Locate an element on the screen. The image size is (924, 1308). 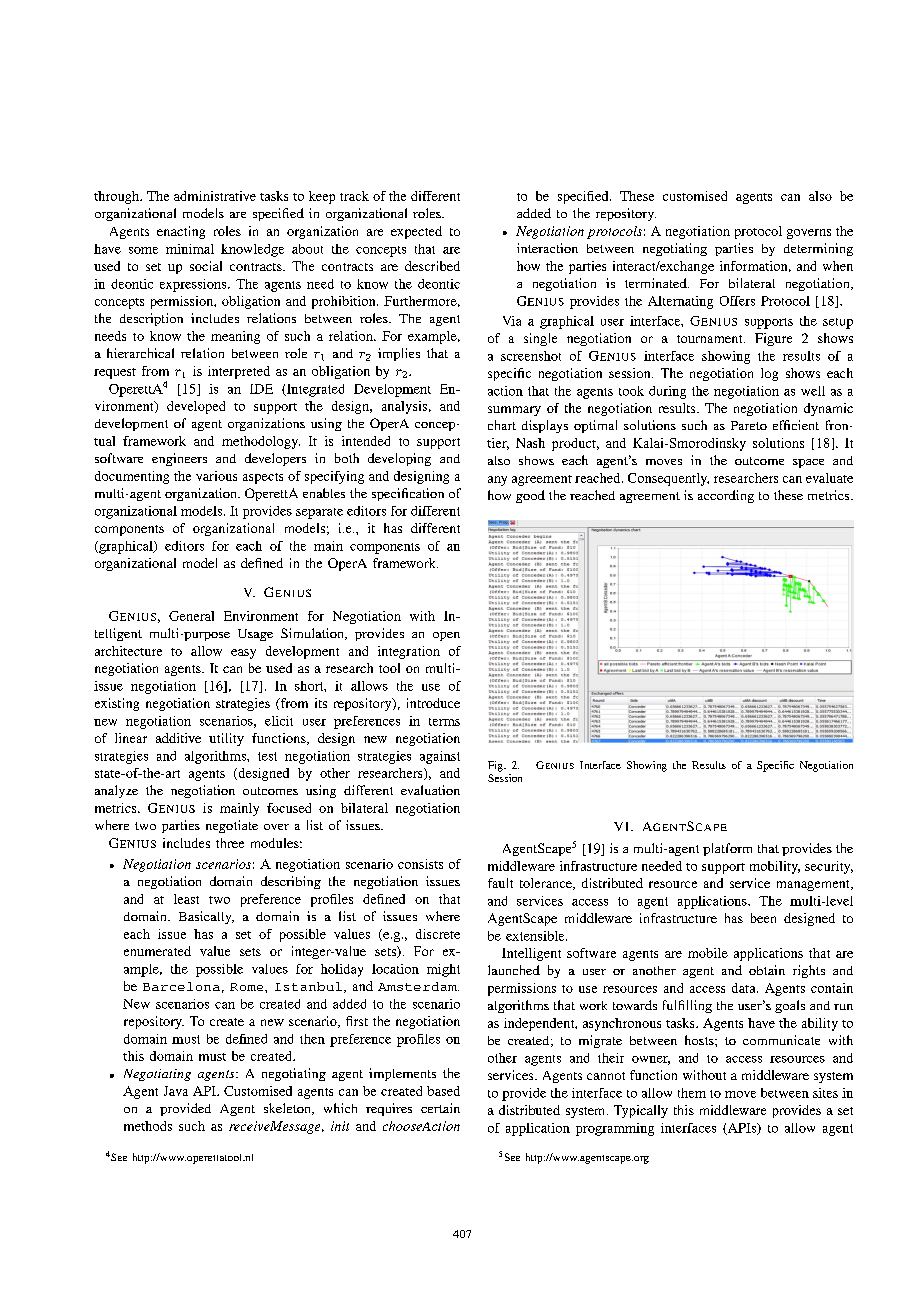
based is located at coordinates (443, 1091).
